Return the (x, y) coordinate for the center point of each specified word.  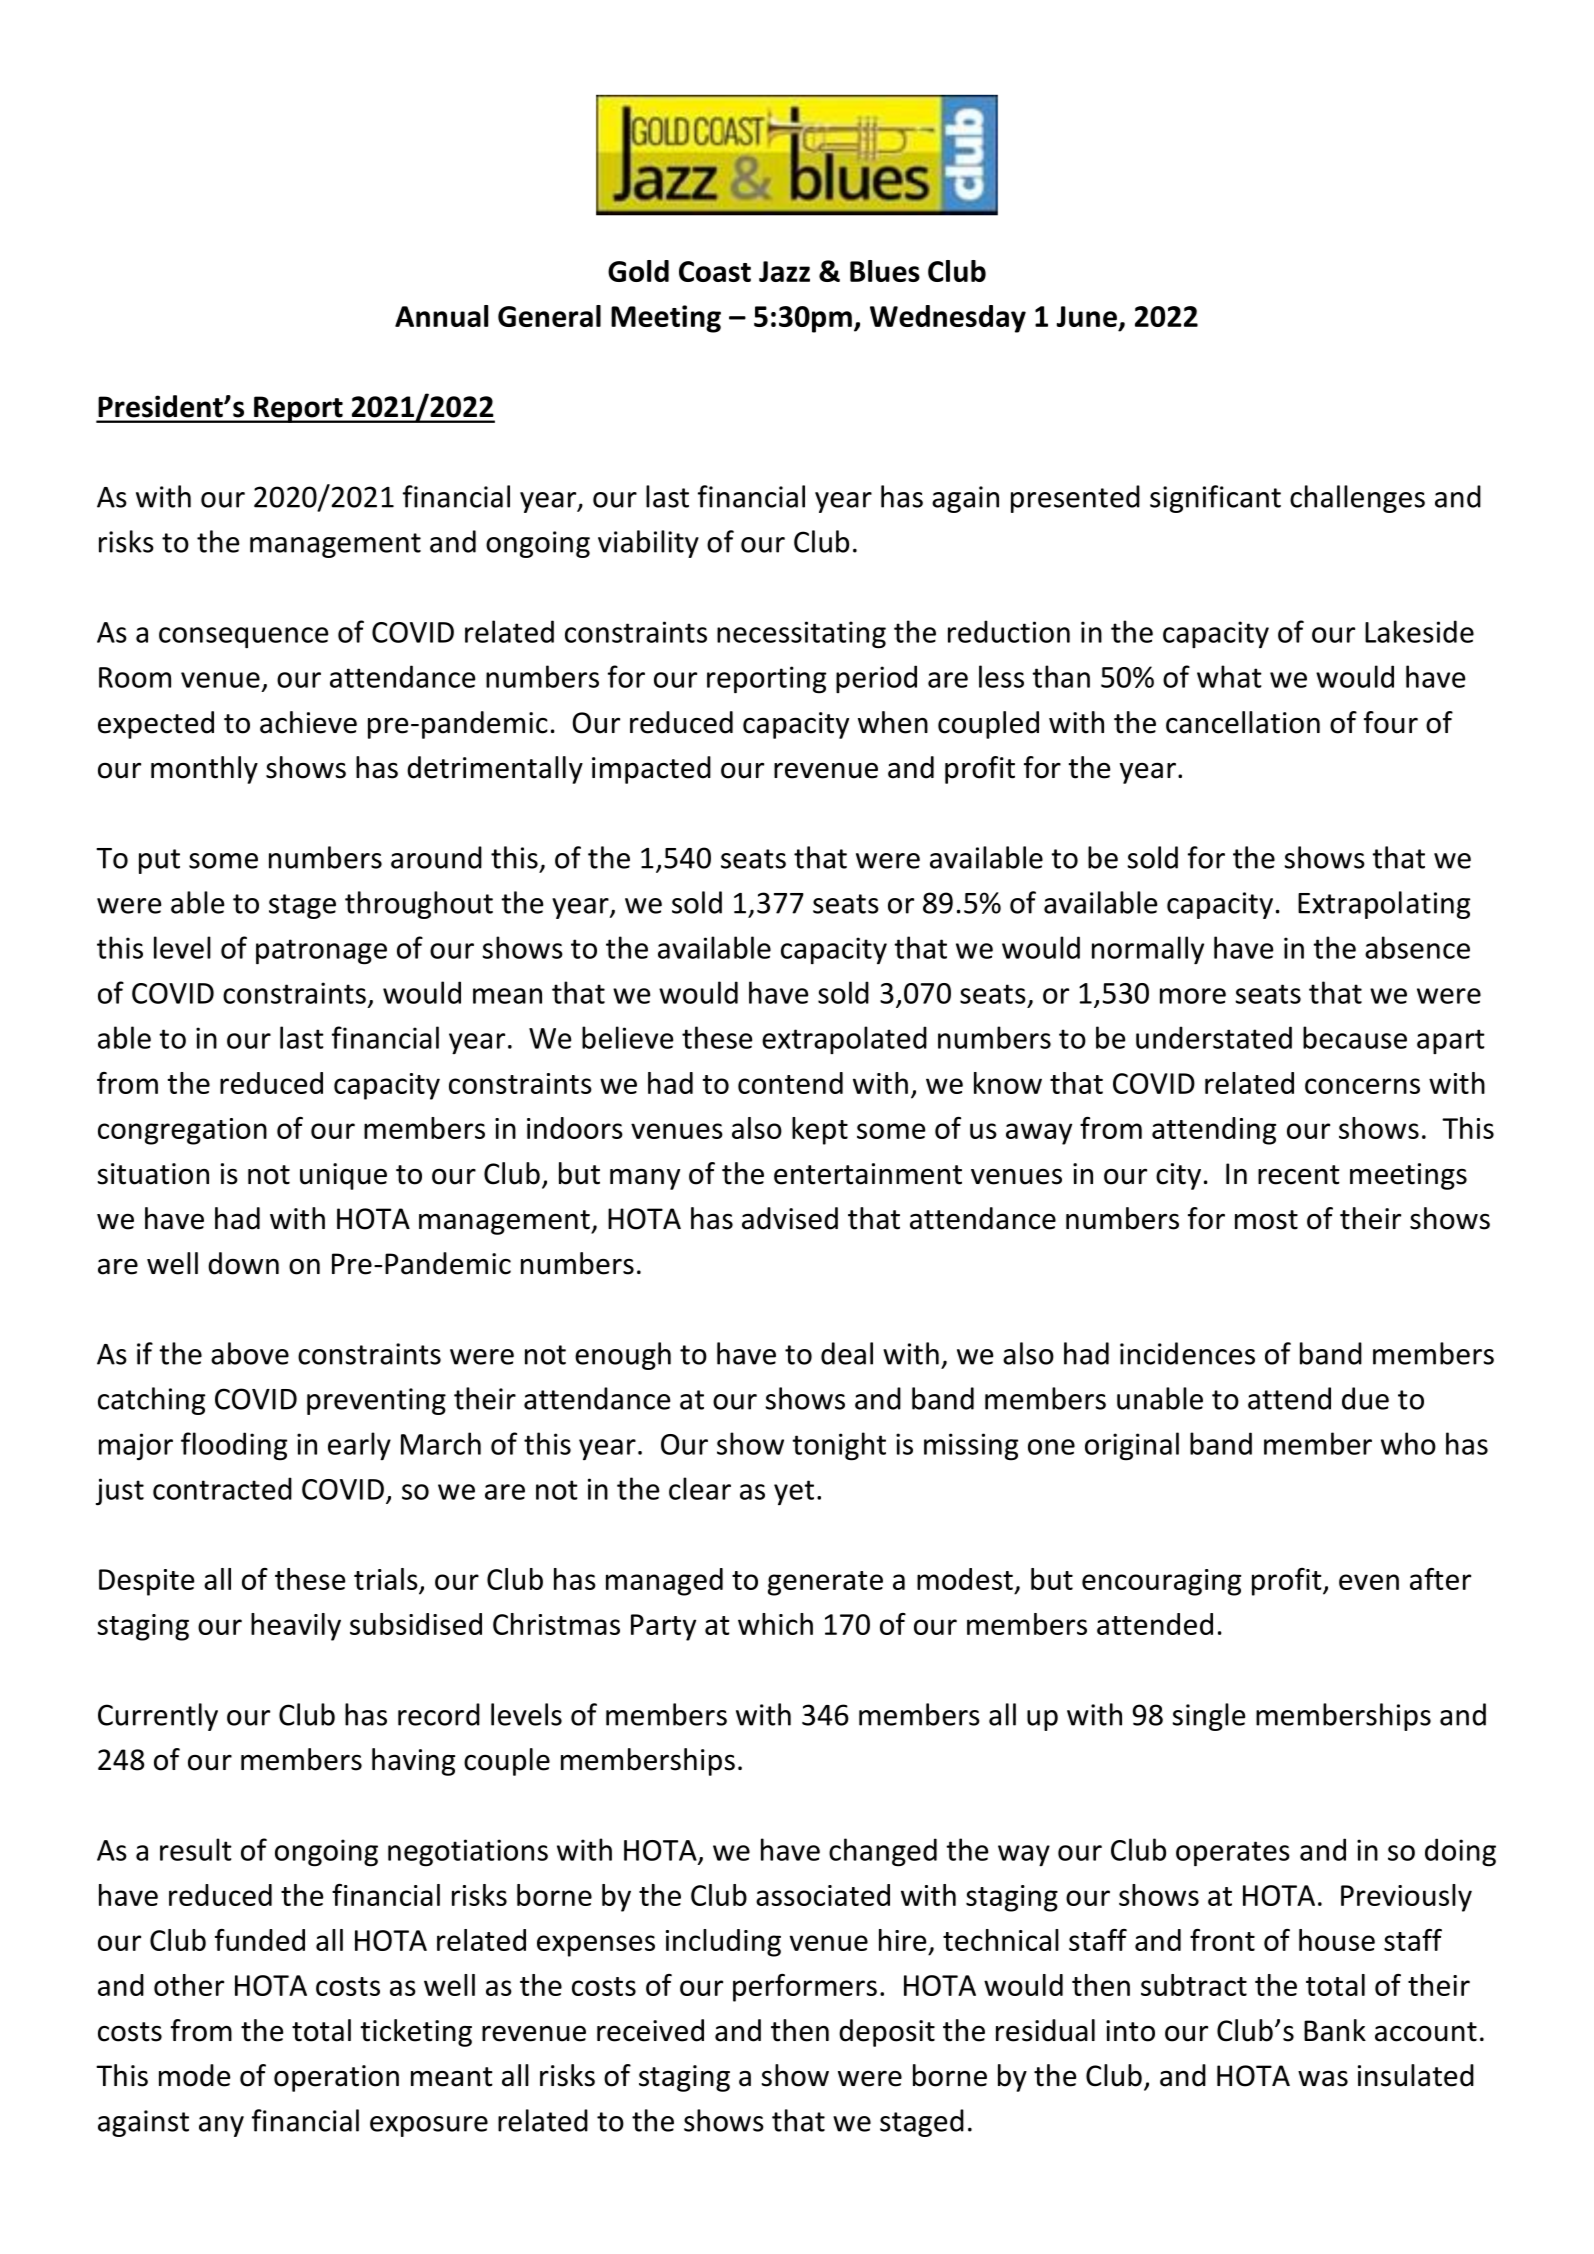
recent (1299, 1175)
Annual (441, 316)
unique (343, 1176)
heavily (296, 1627)
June (1086, 316)
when (893, 722)
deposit (887, 2033)
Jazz (784, 271)
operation (336, 2078)
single (1208, 1717)
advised (790, 1218)
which (775, 1624)
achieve (308, 722)
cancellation (1243, 722)
